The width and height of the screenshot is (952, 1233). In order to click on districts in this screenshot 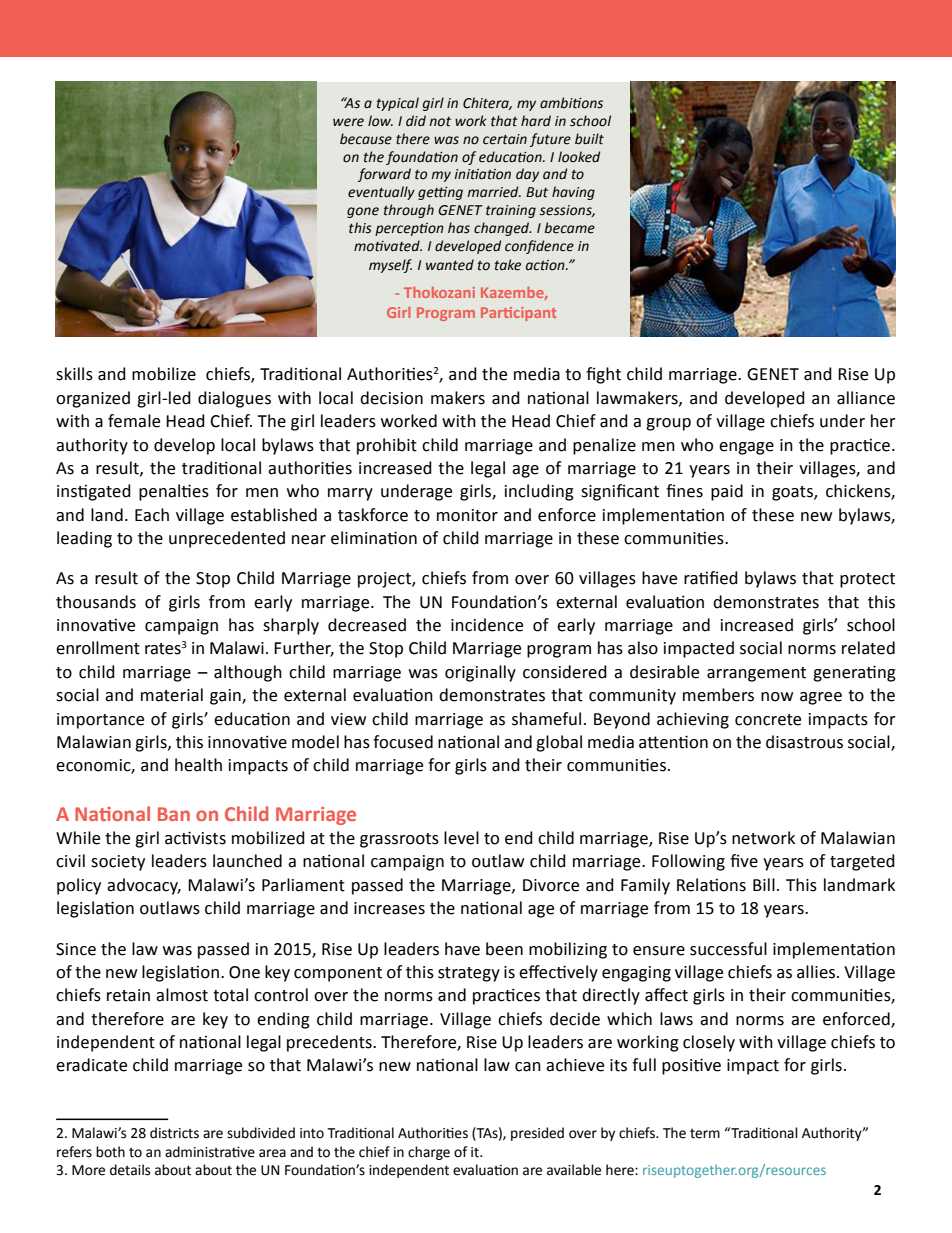, I will do `click(174, 1133)`.
